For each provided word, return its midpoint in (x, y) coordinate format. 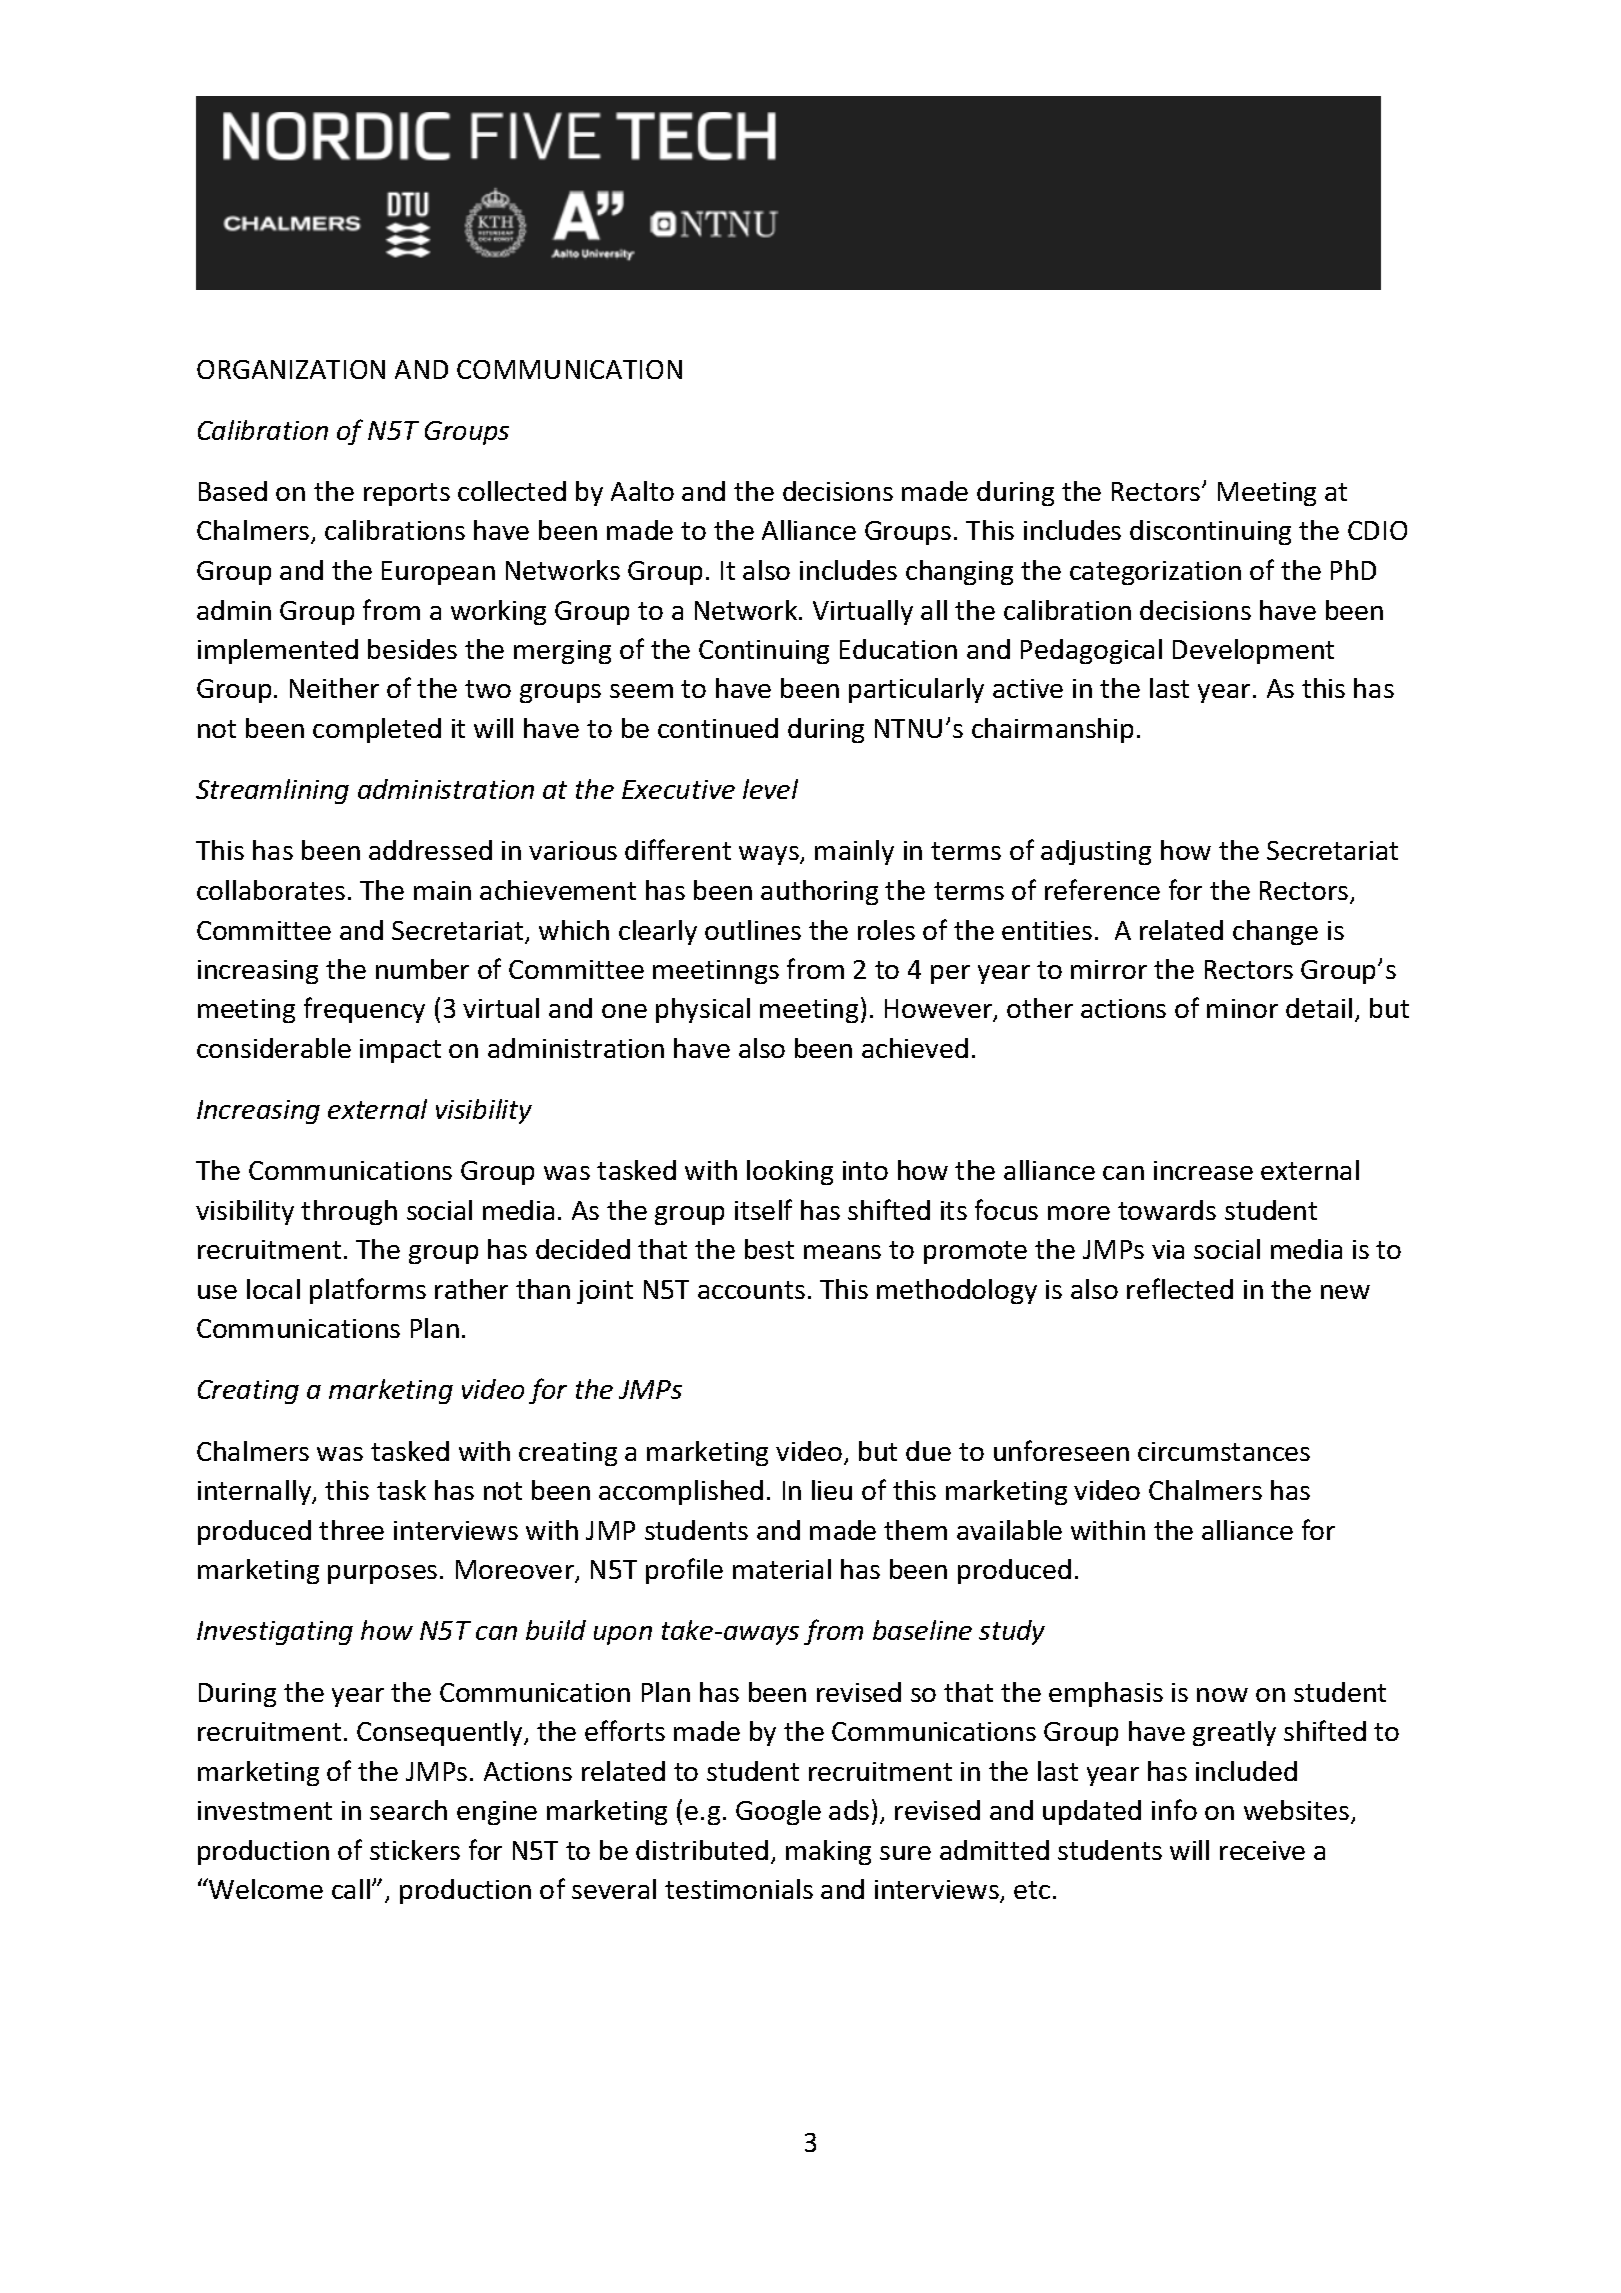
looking (790, 1172)
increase (1203, 1170)
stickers (415, 1850)
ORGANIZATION (291, 369)
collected (512, 491)
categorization (1155, 573)
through (349, 1212)
